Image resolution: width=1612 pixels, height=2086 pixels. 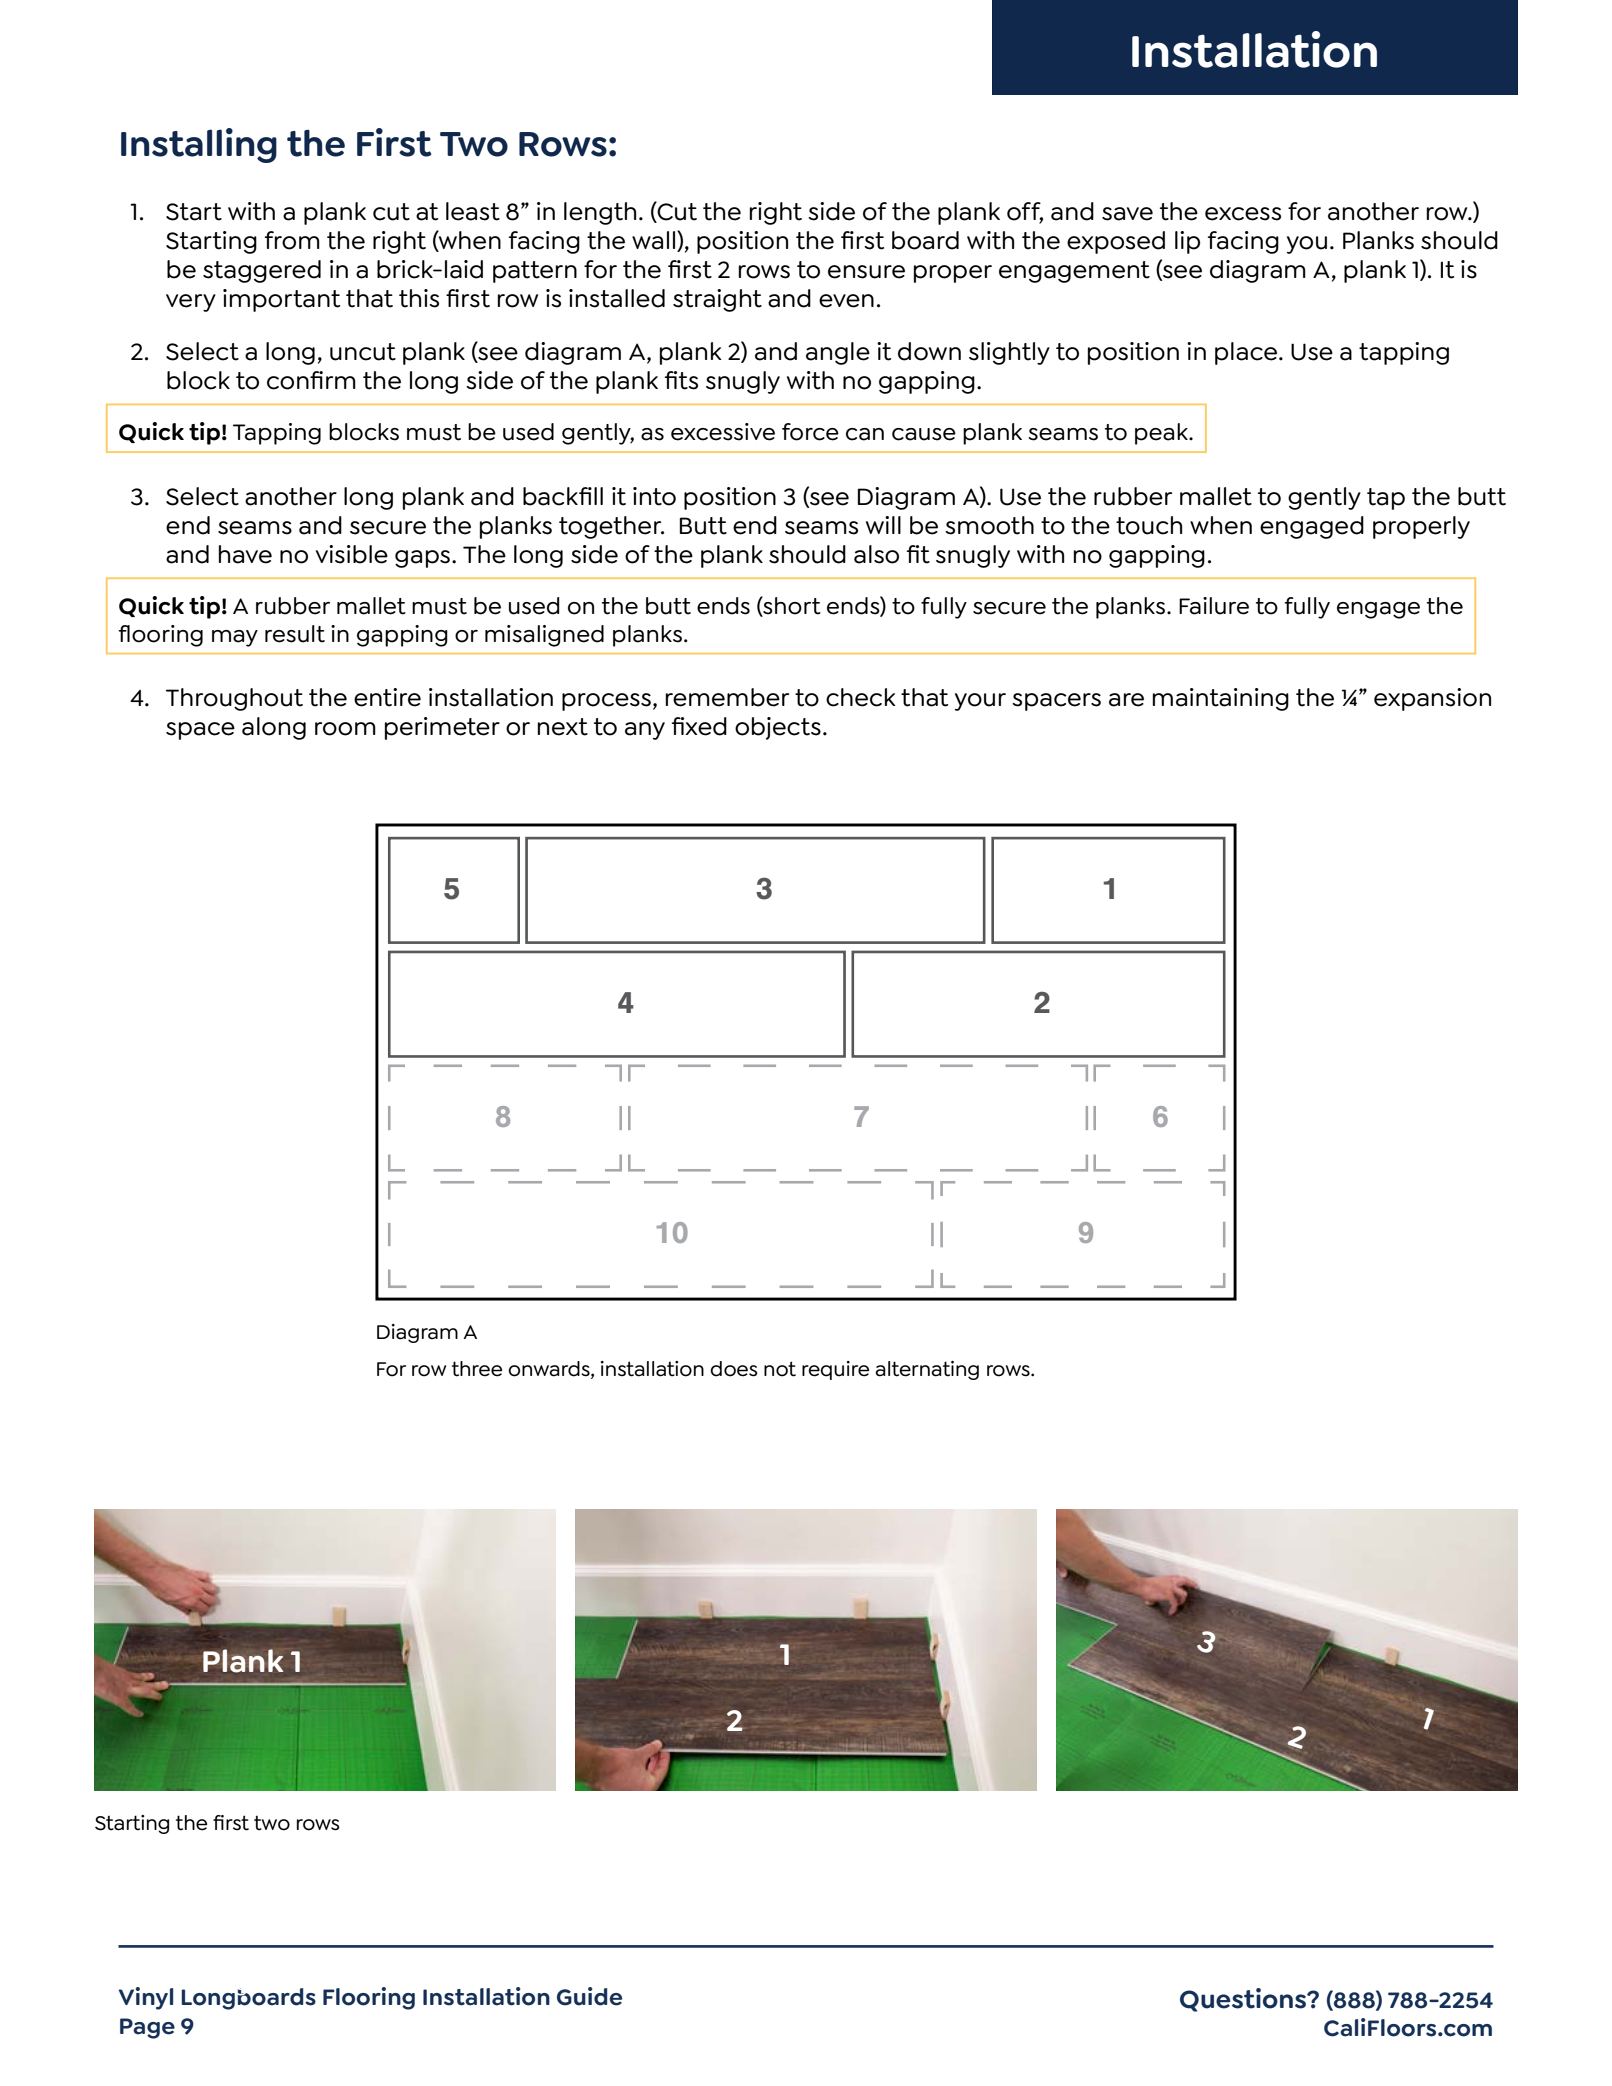 I want to click on three, so click(x=477, y=1369).
